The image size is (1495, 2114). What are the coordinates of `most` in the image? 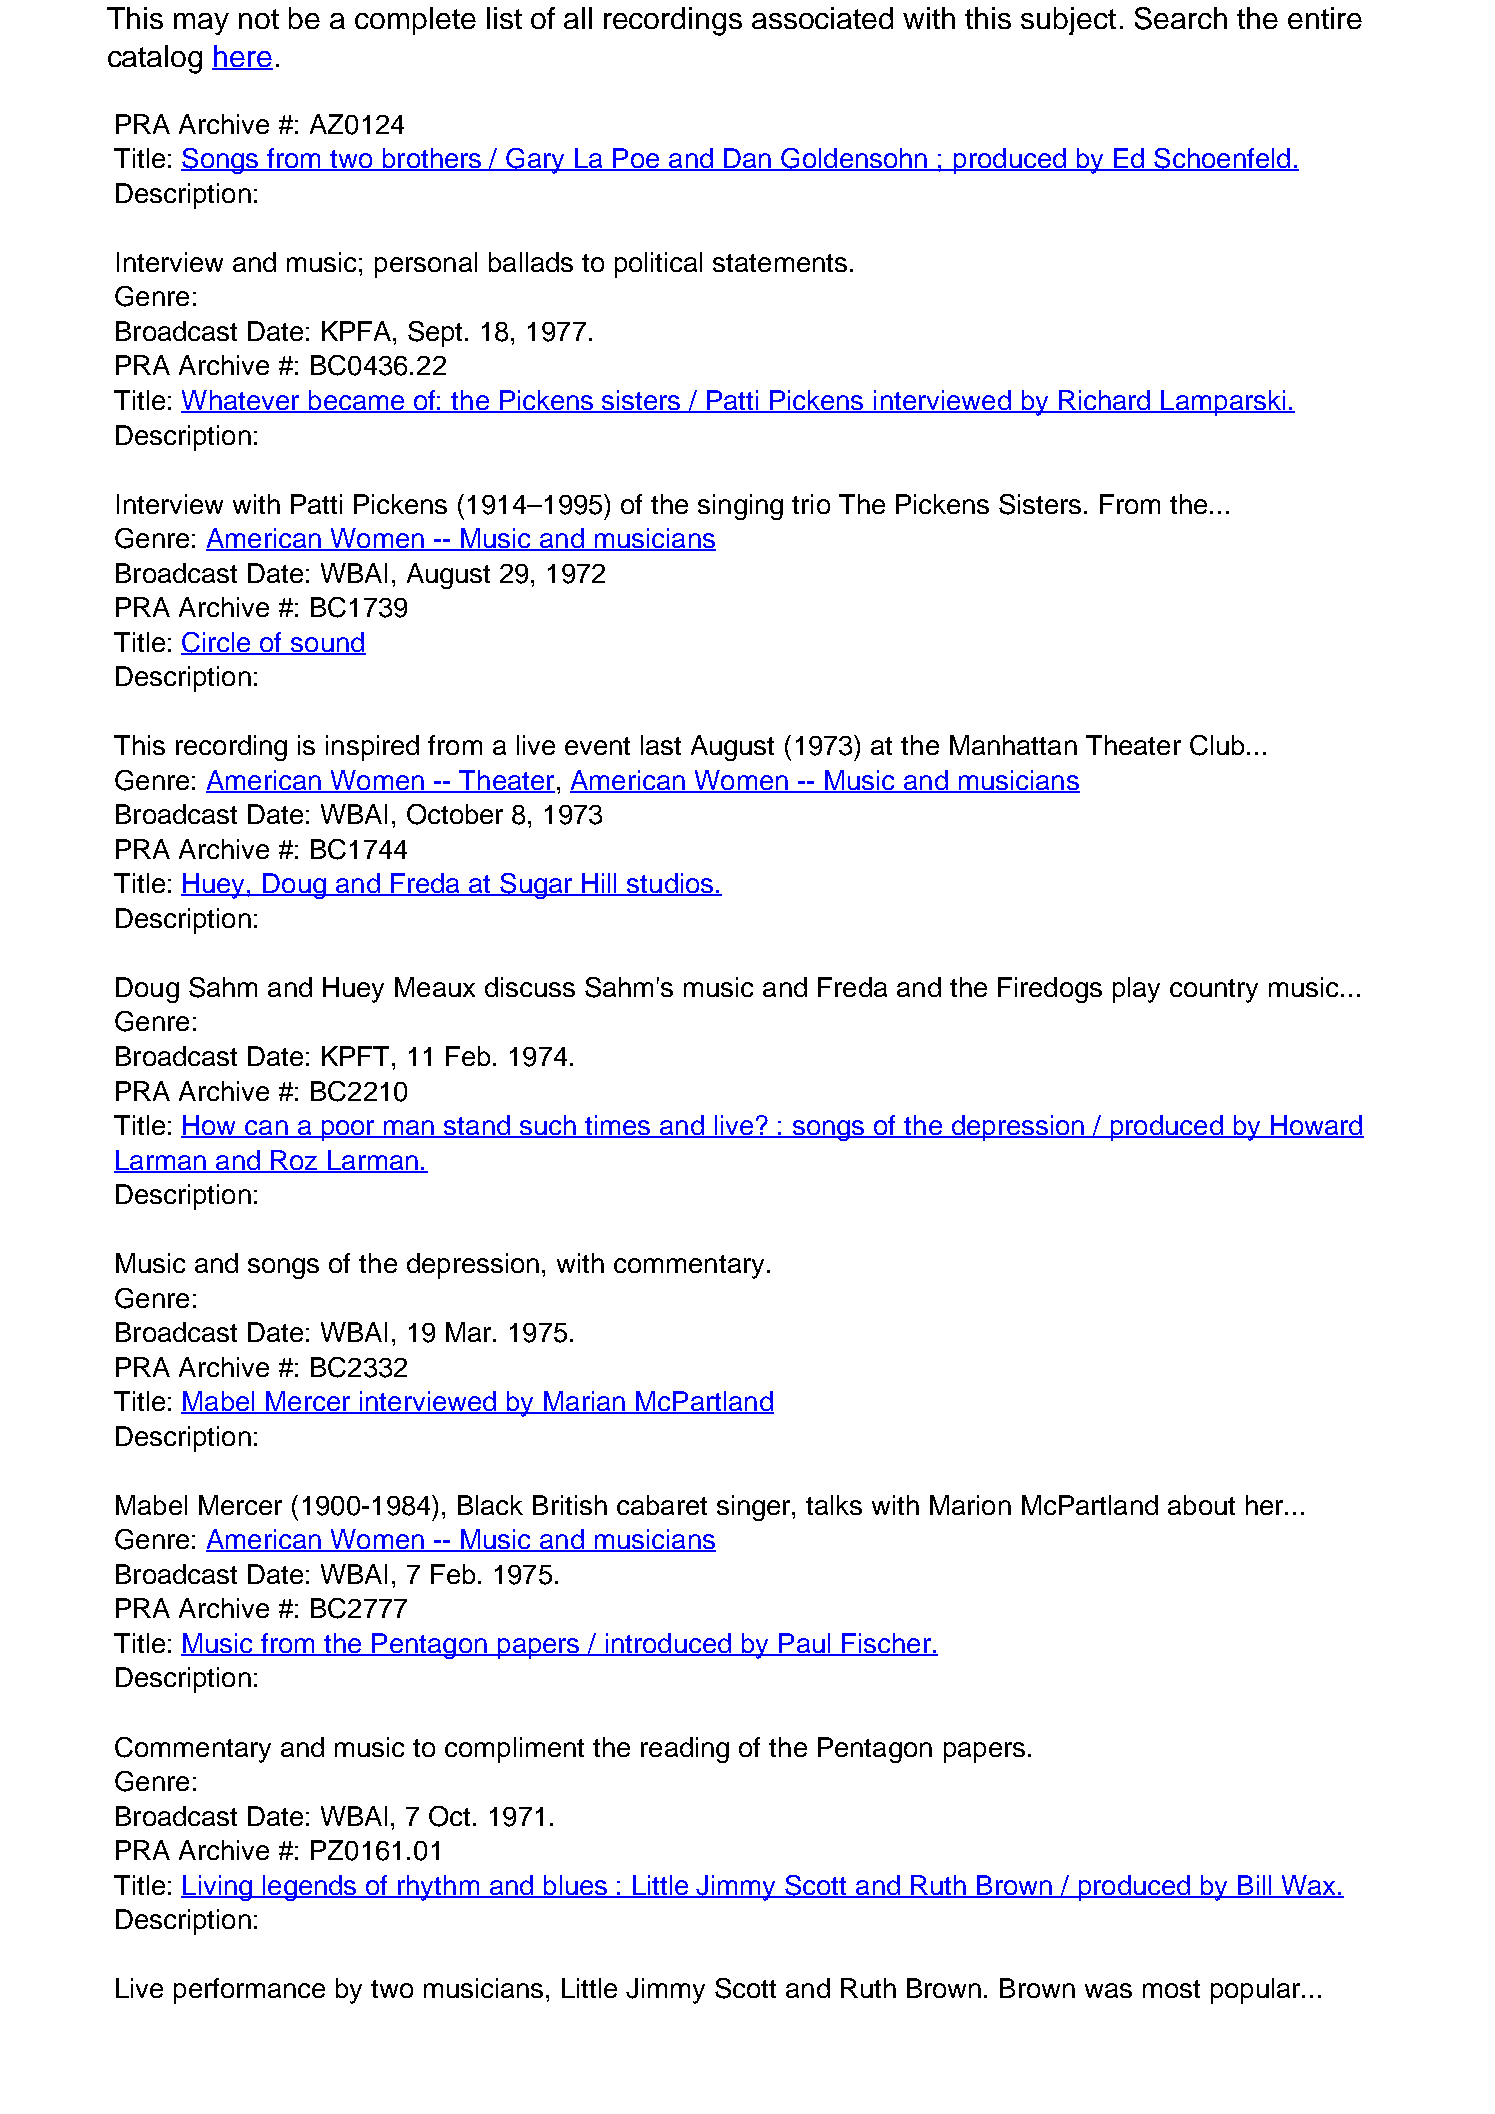 It's located at (1171, 1989).
